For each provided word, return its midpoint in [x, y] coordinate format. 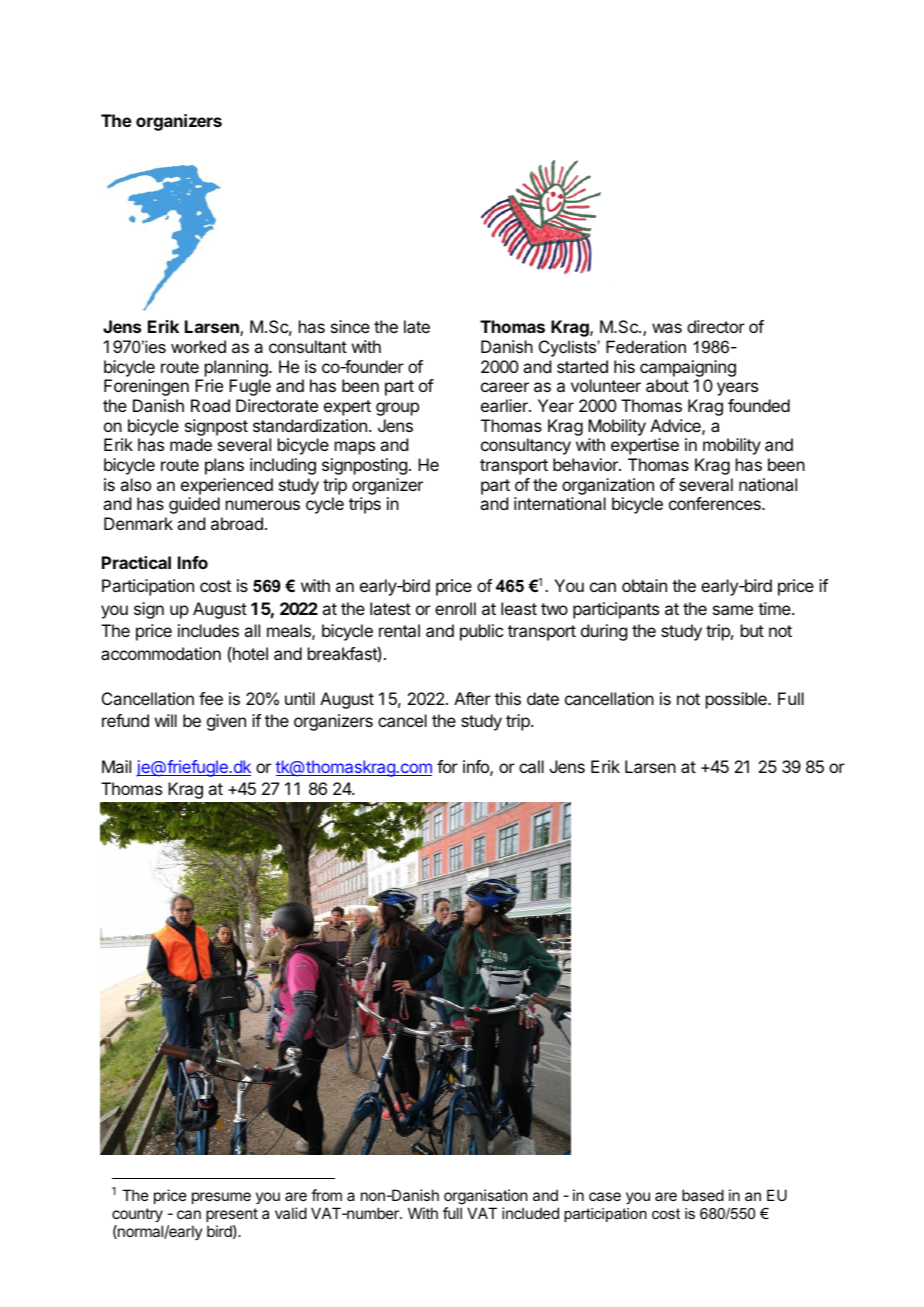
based [703, 1195]
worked [198, 346]
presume [221, 1198]
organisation [485, 1198]
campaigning [688, 368]
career [505, 387]
